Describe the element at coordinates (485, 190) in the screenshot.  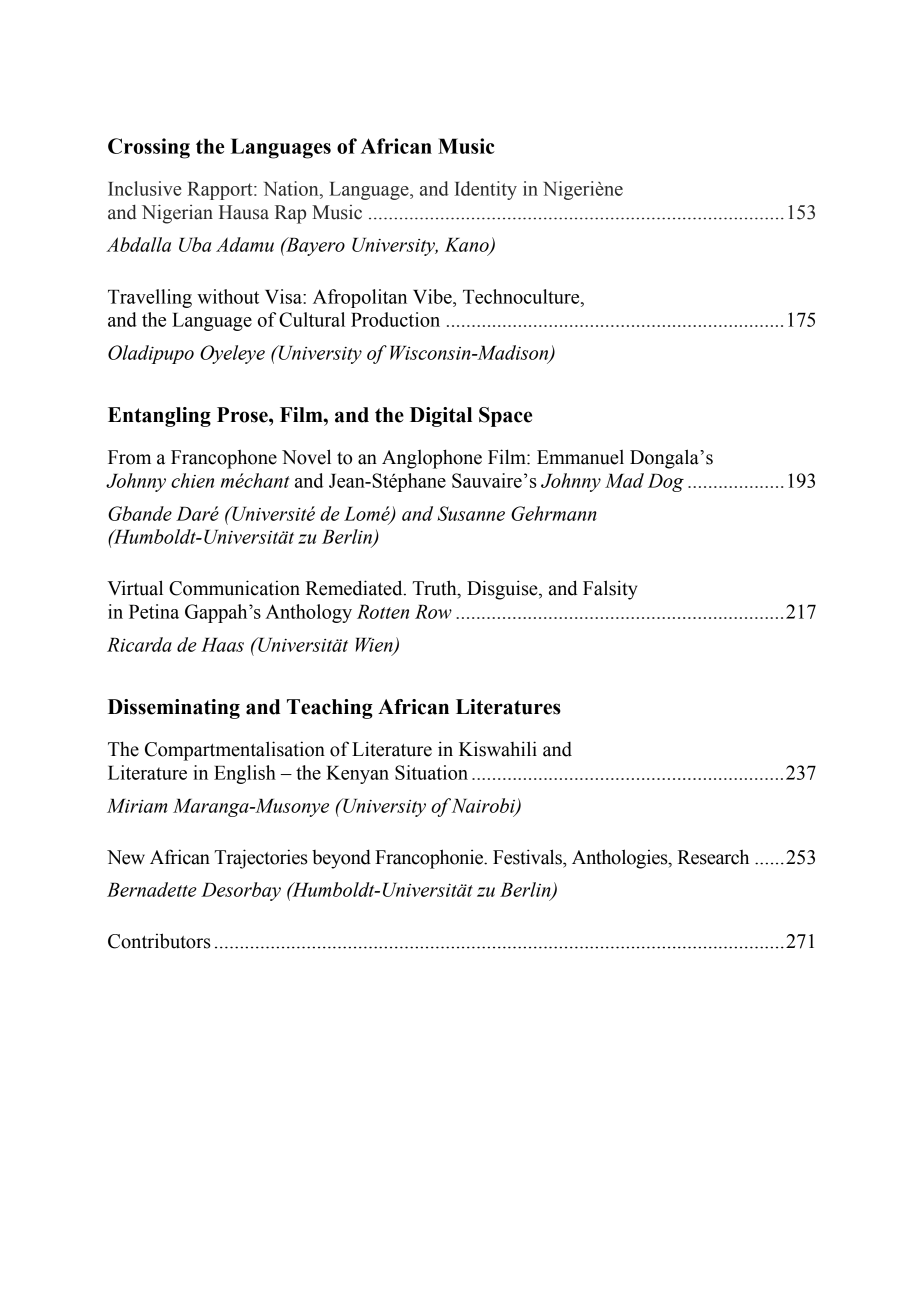
I see `Identity` at that location.
